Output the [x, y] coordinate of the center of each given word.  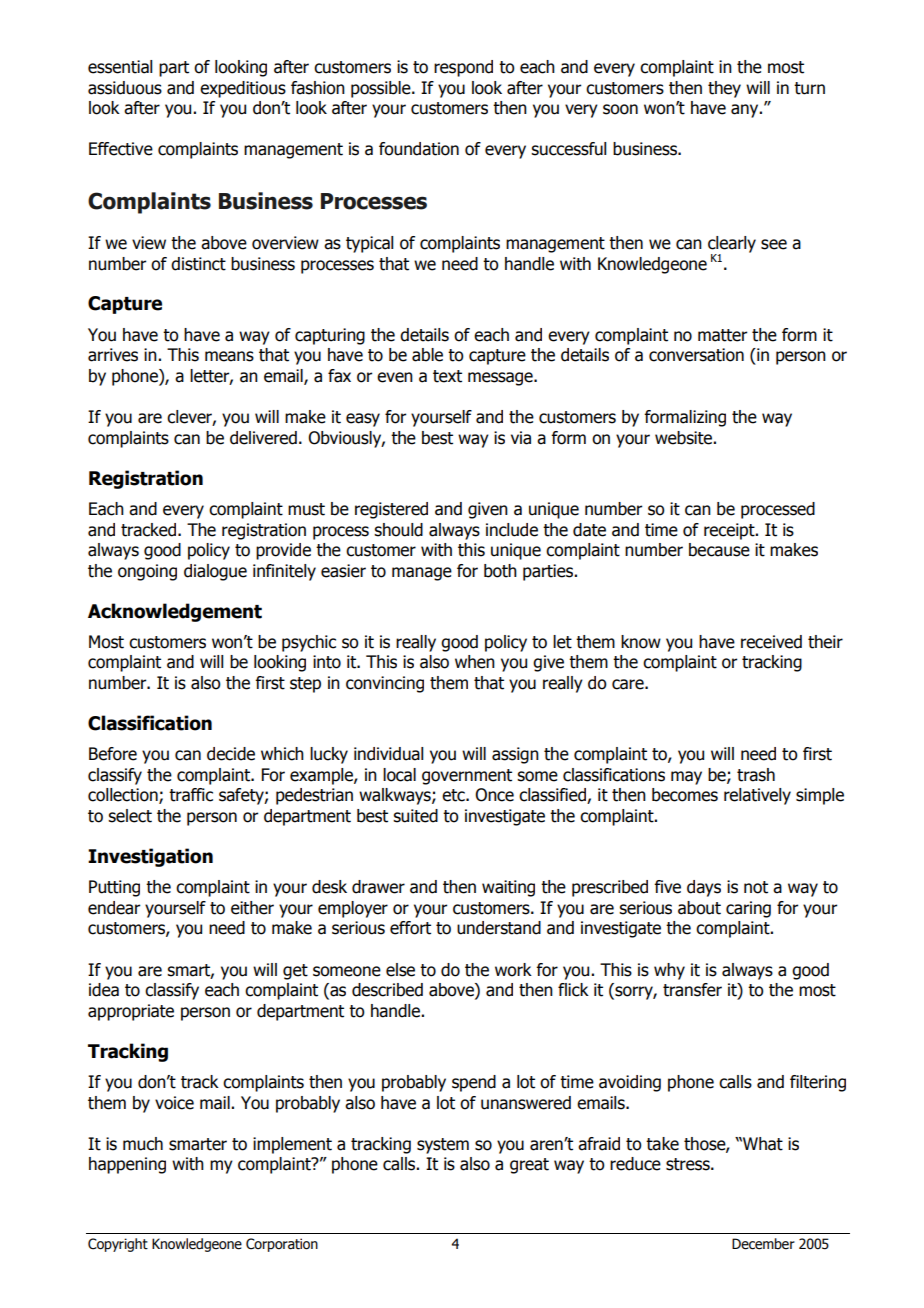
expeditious [243, 89]
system [443, 1146]
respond [463, 68]
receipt [730, 531]
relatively [757, 796]
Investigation [150, 857]
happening [127, 1165]
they [724, 89]
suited [415, 816]
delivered [263, 438]
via [521, 438]
